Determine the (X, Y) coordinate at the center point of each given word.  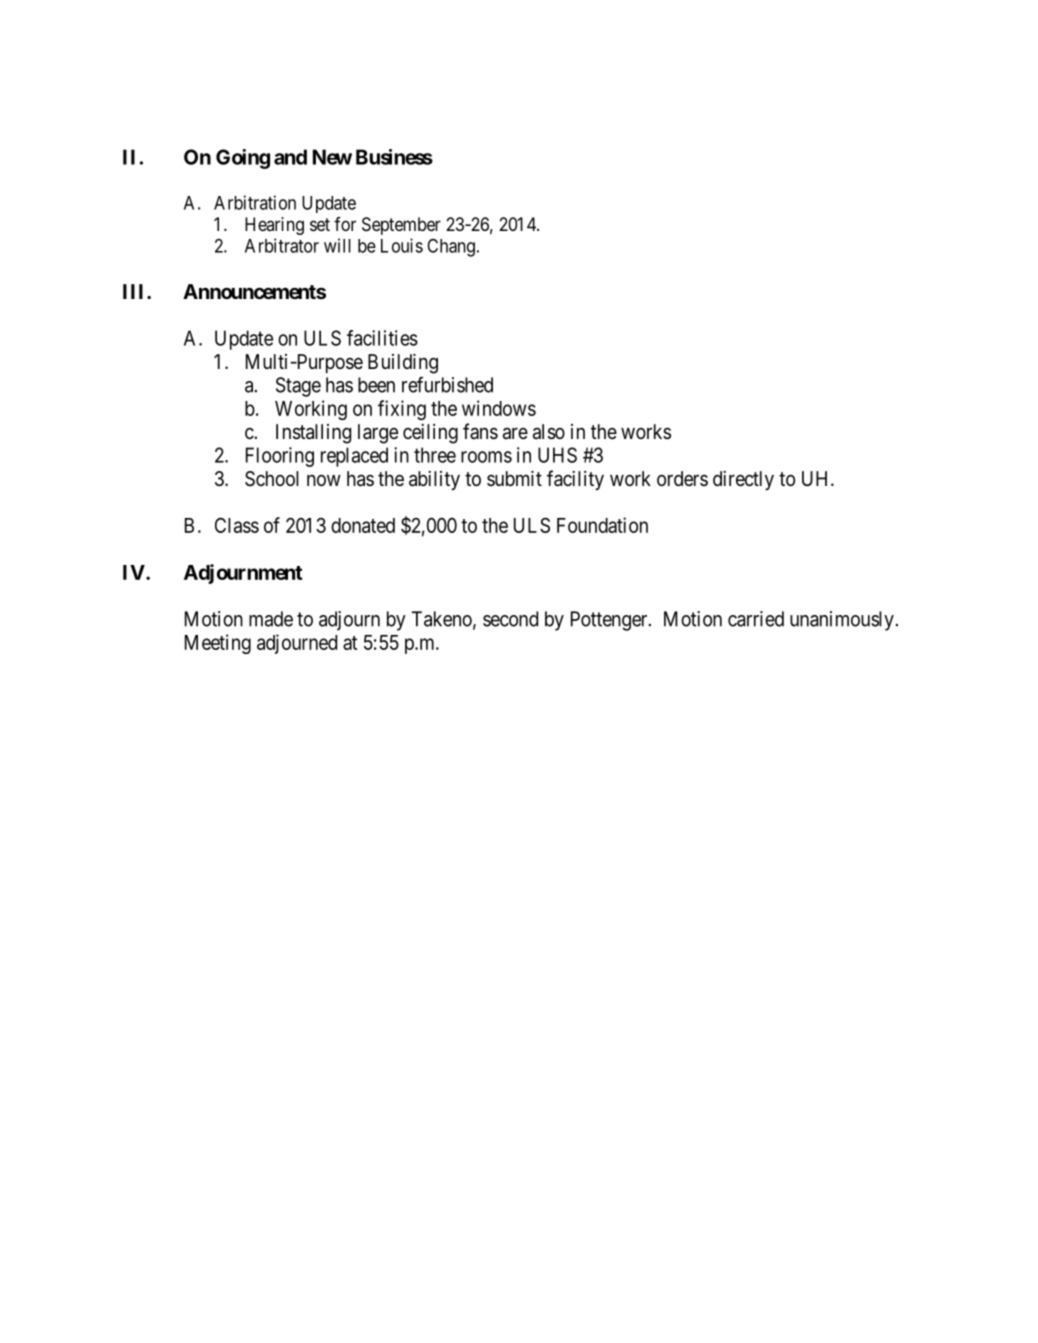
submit (514, 478)
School (272, 479)
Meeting (218, 644)
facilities (382, 338)
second (510, 619)
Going (243, 159)
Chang (451, 248)
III (135, 291)
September (401, 226)
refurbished (447, 384)
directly (743, 481)
